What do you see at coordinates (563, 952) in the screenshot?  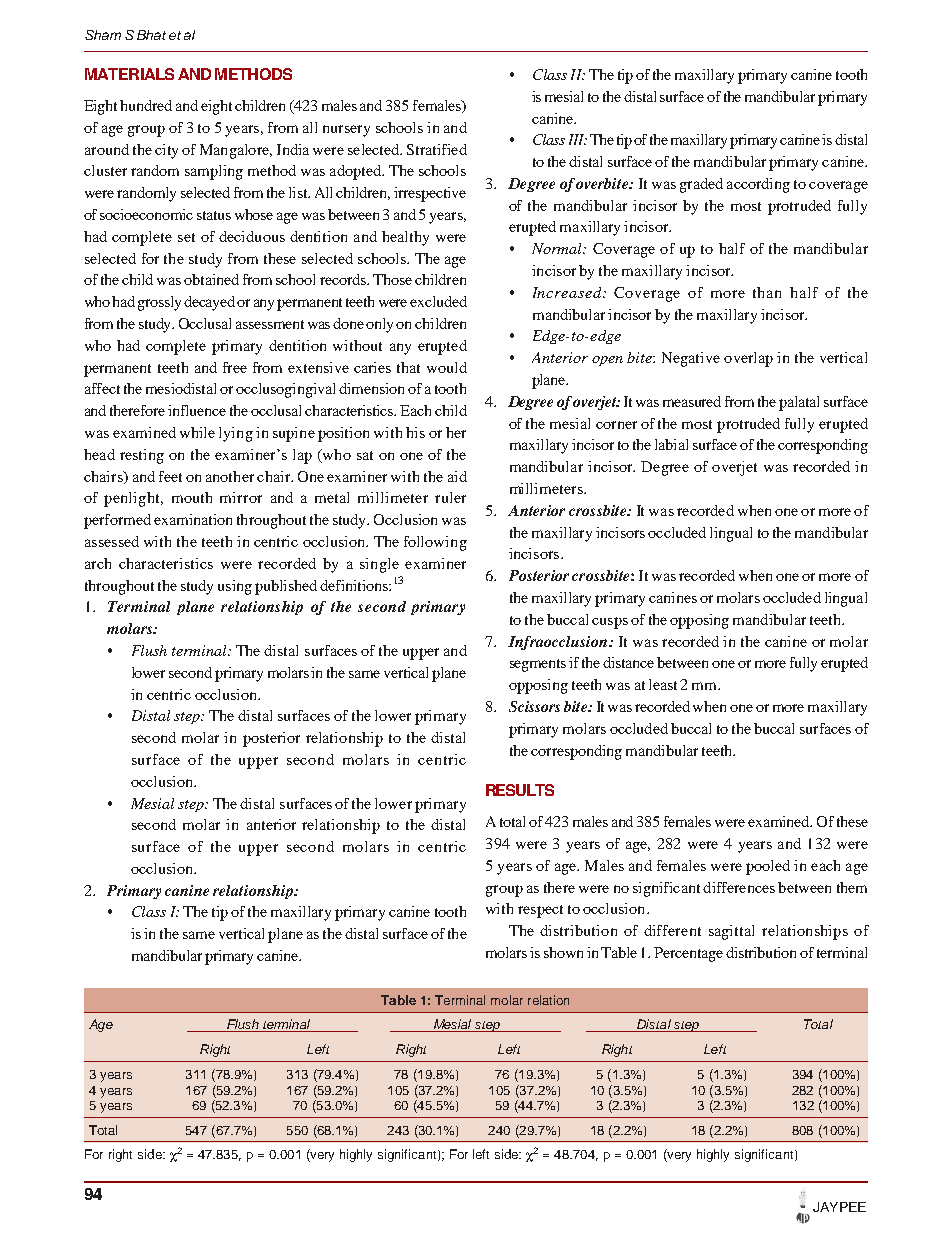 I see `shown` at bounding box center [563, 952].
